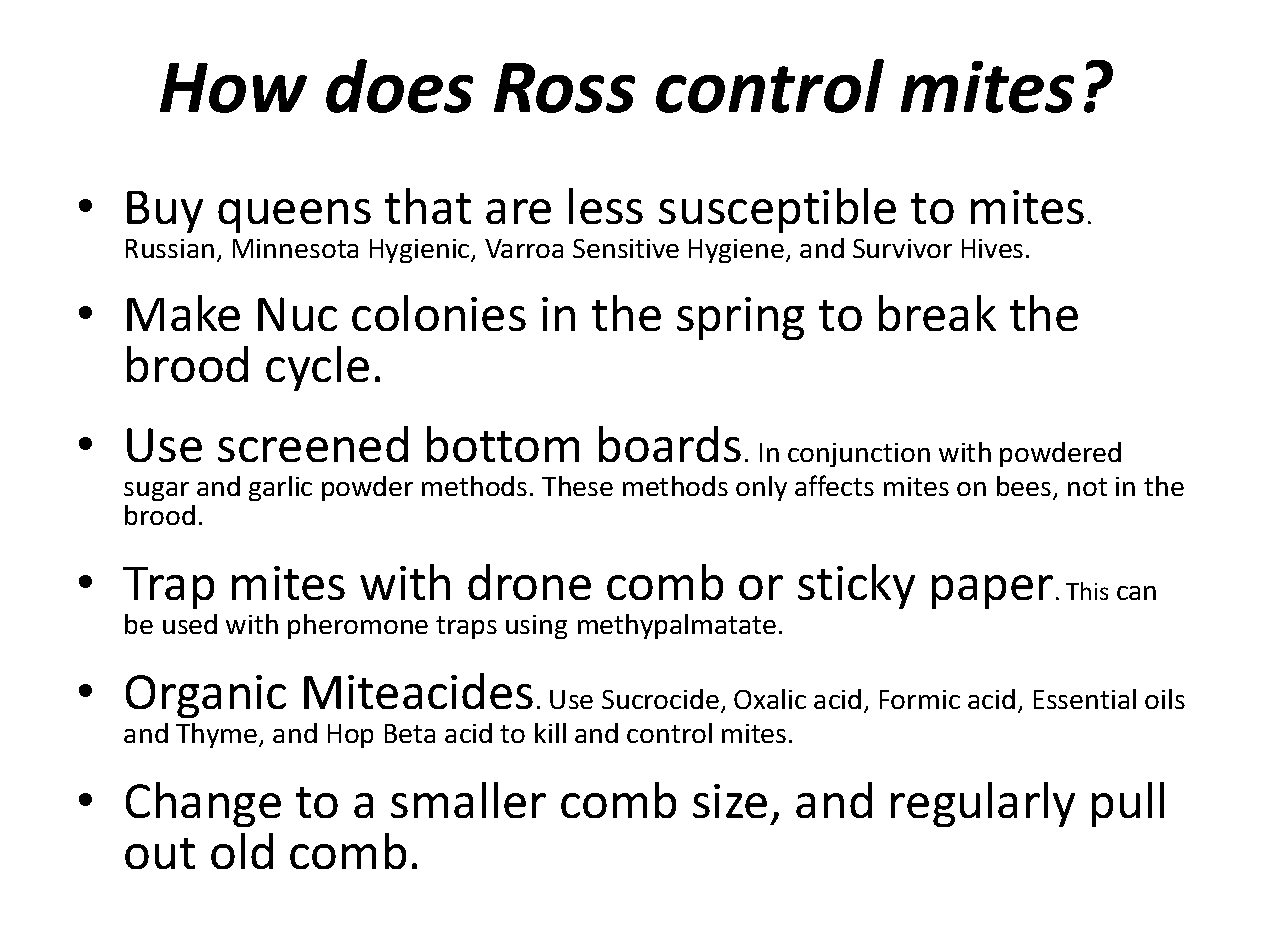 The image size is (1270, 952). I want to click on boards, so click(670, 444).
